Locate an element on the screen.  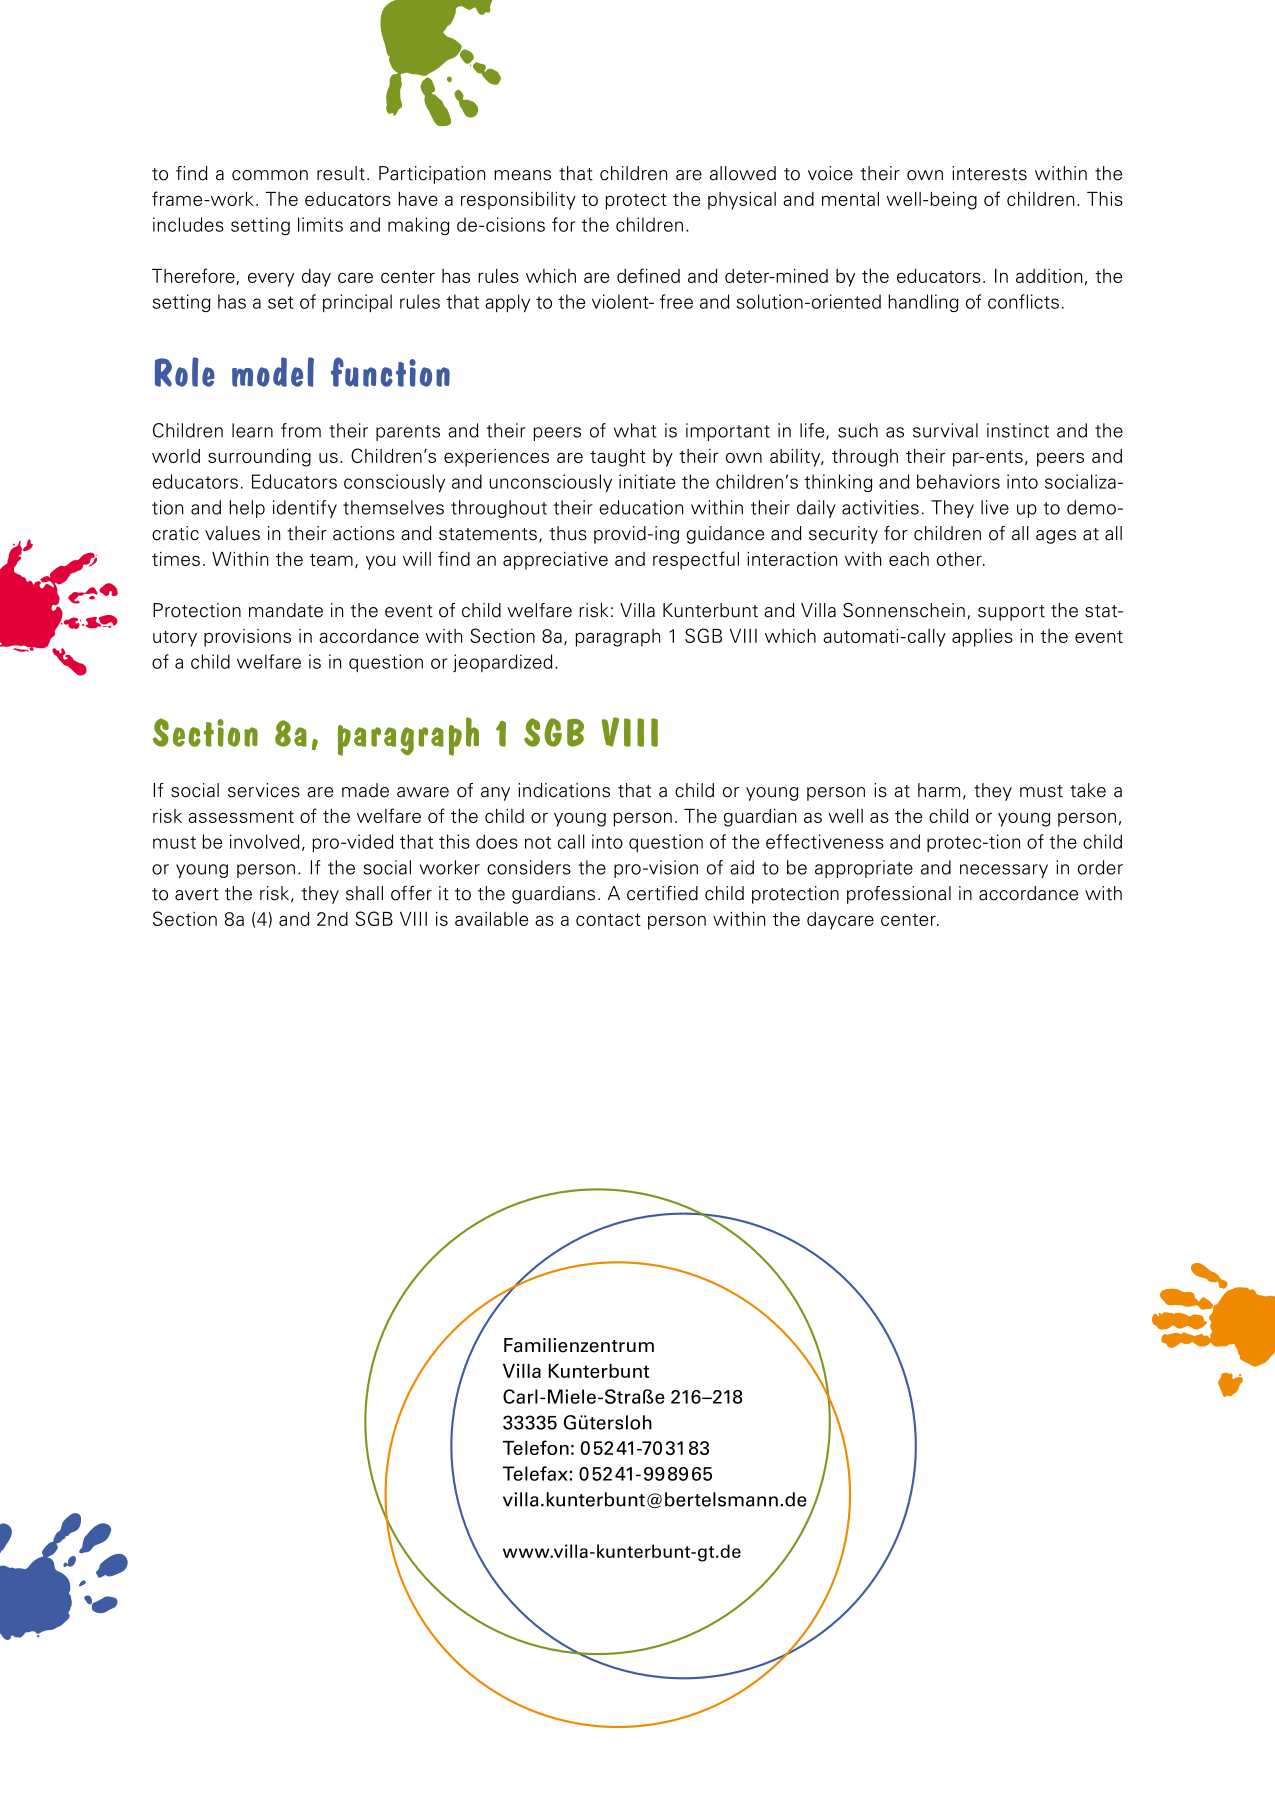
Telefon is located at coordinates (536, 1447).
